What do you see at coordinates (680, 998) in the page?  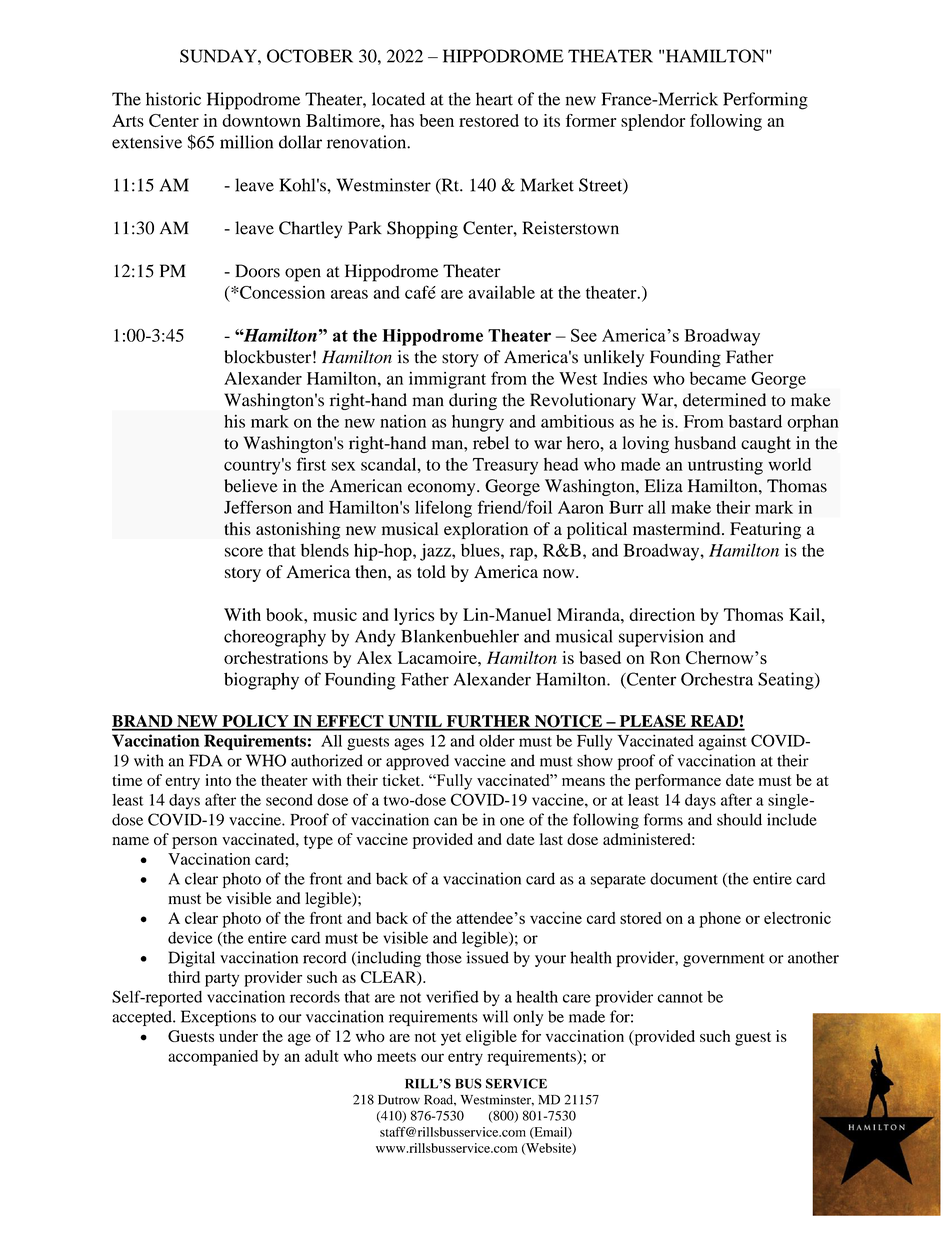 I see `cannot` at bounding box center [680, 998].
